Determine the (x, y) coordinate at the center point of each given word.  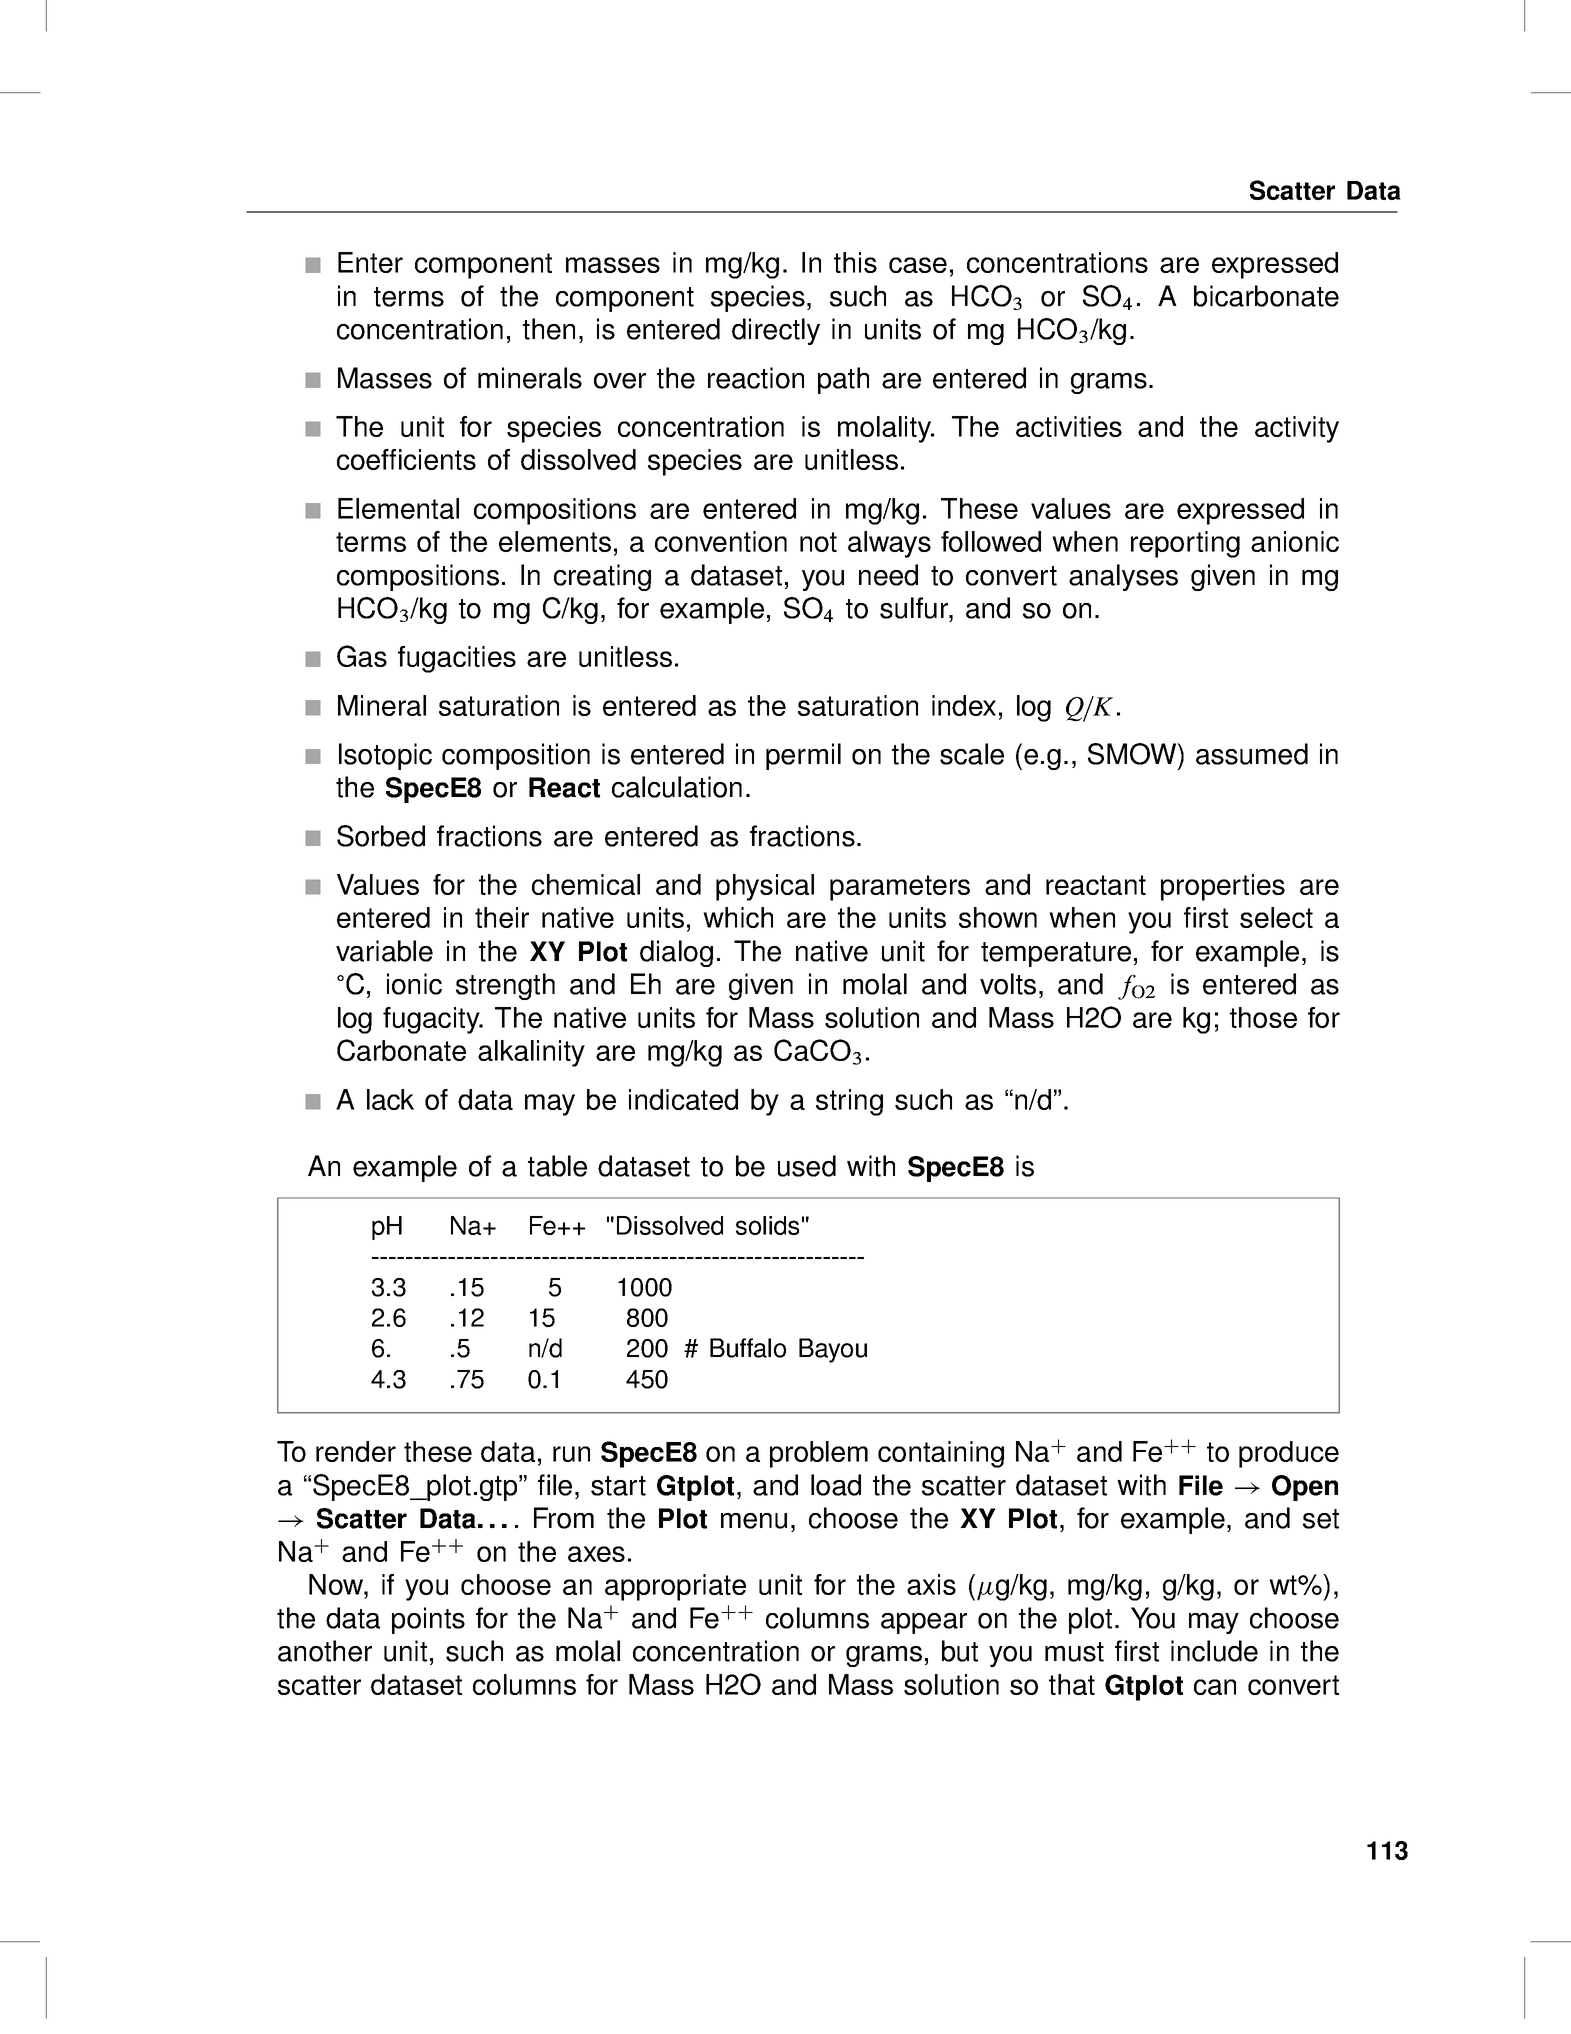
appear (924, 1623)
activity (1297, 429)
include (1214, 1651)
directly (776, 331)
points (428, 1620)
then (549, 329)
